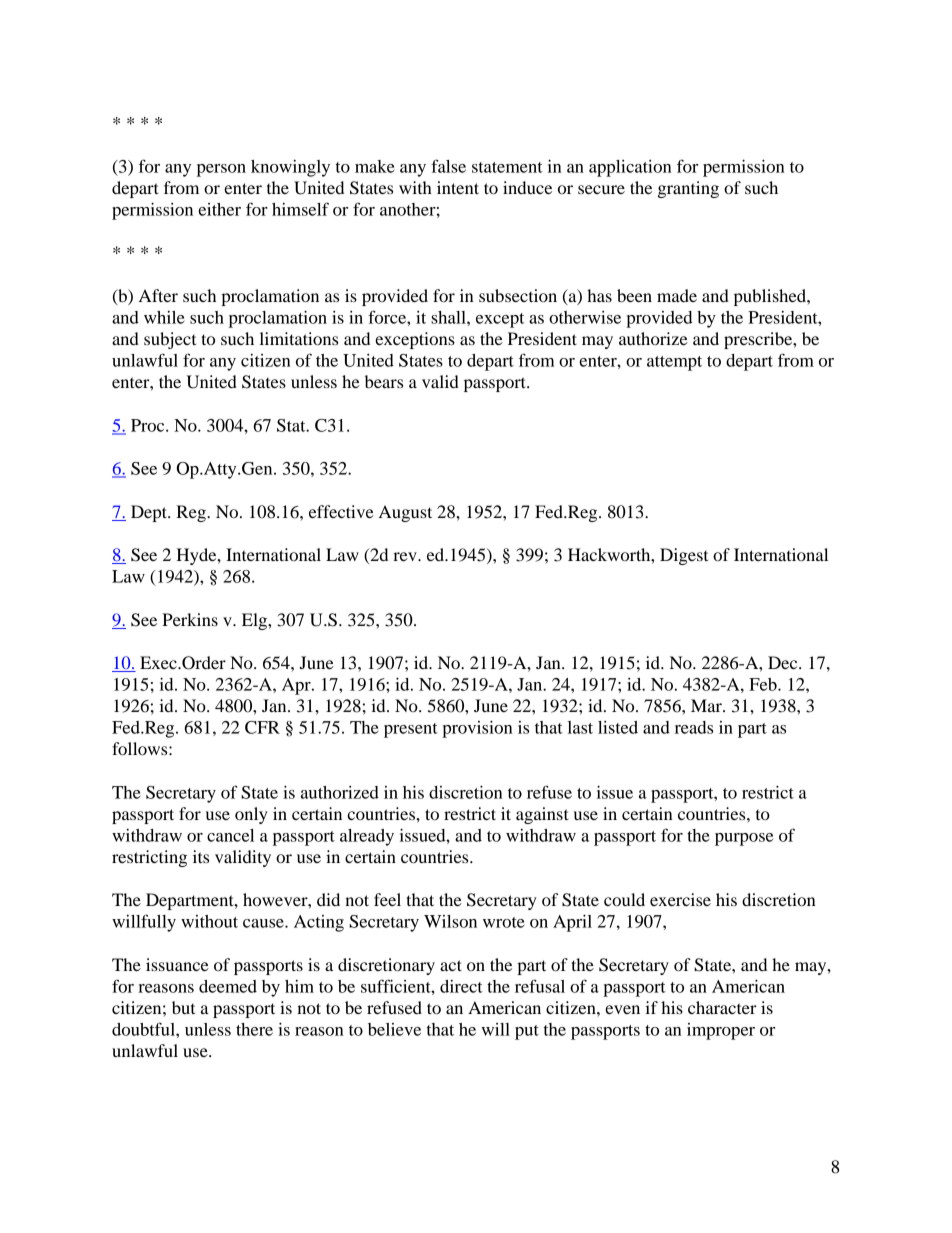 Image resolution: width=952 pixels, height=1233 pixels. What do you see at coordinates (694, 727) in the page?
I see `reads` at bounding box center [694, 727].
